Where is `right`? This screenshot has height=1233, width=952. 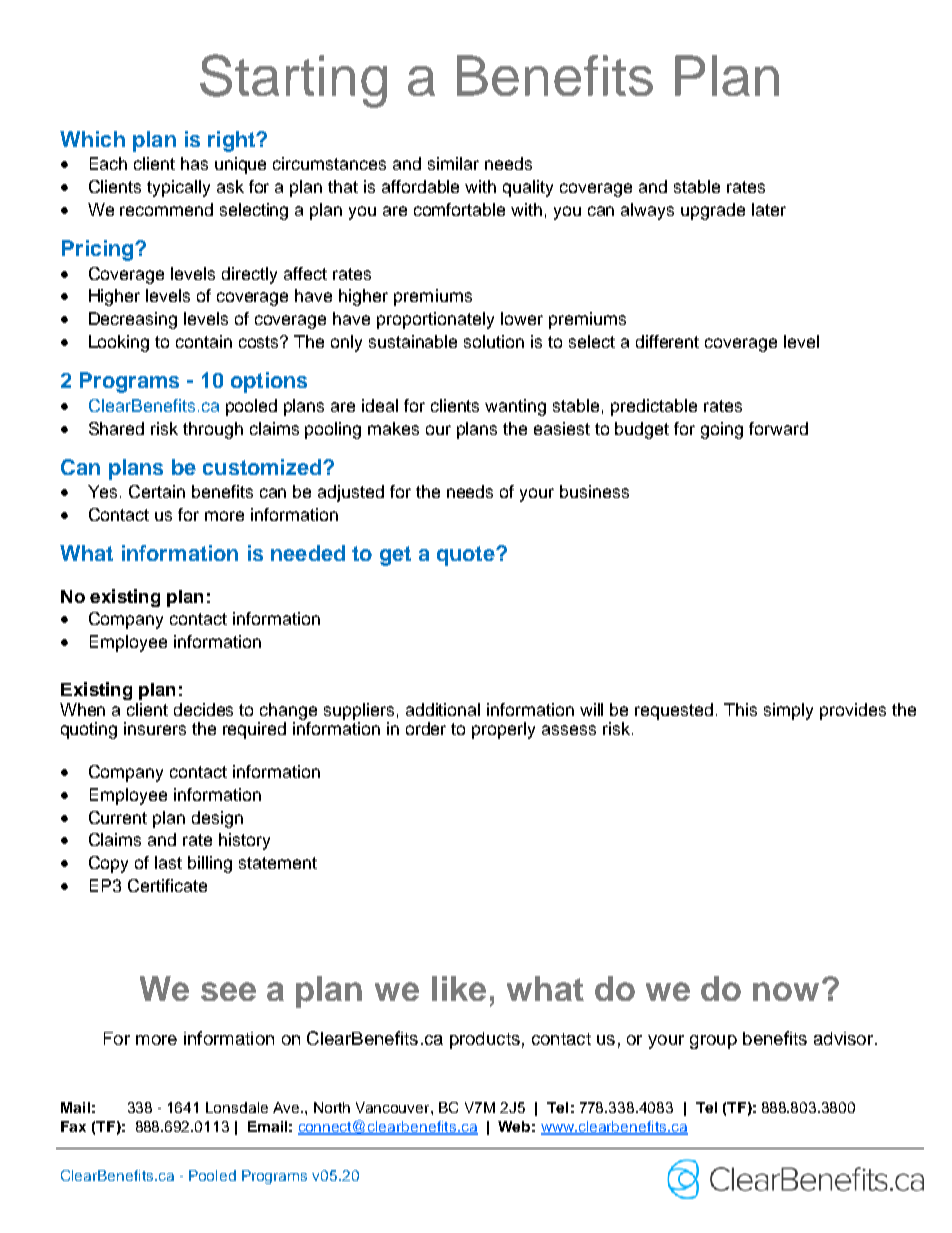 right is located at coordinates (232, 141).
